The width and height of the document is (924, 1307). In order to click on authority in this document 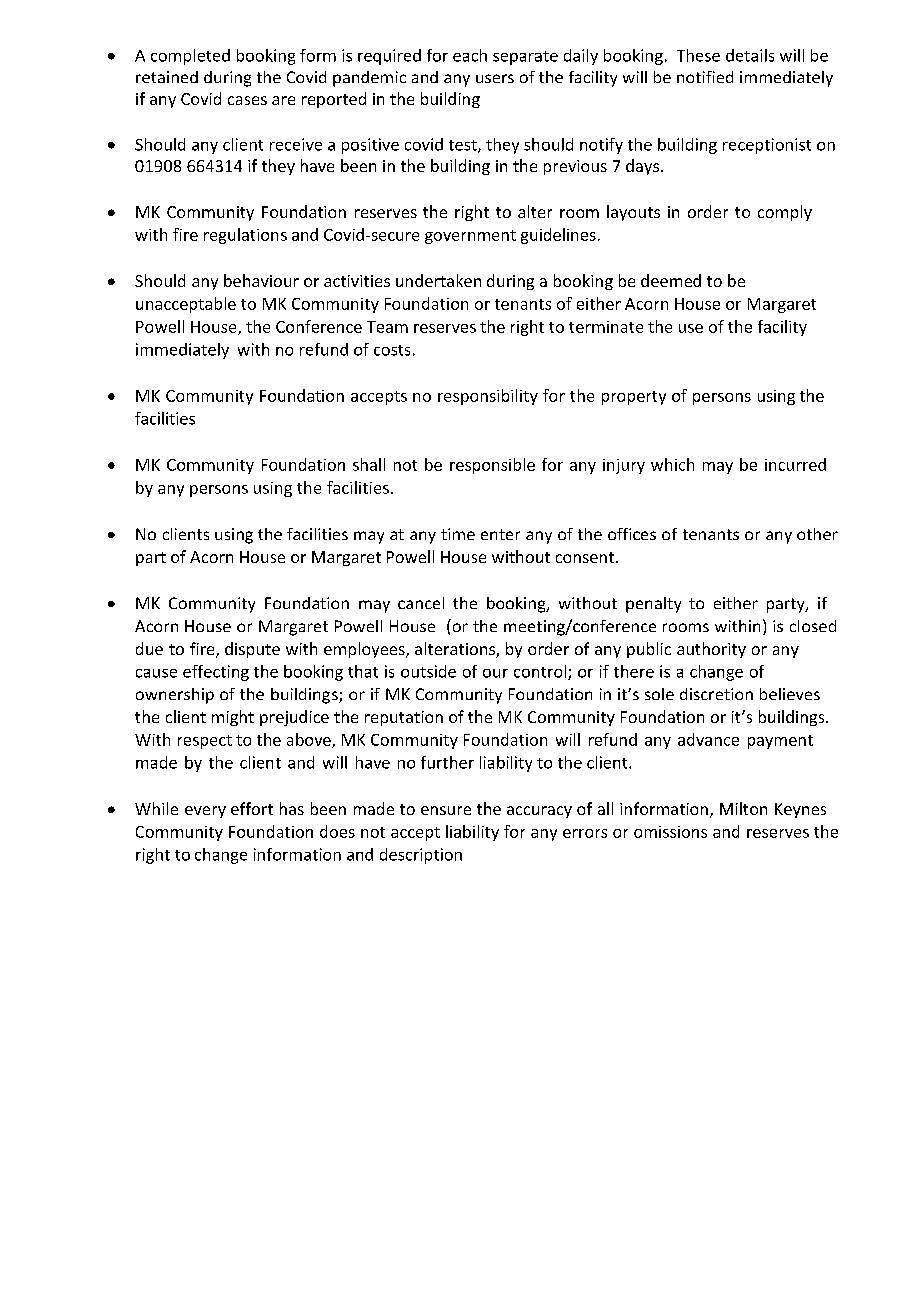, I will do `click(711, 650)`.
